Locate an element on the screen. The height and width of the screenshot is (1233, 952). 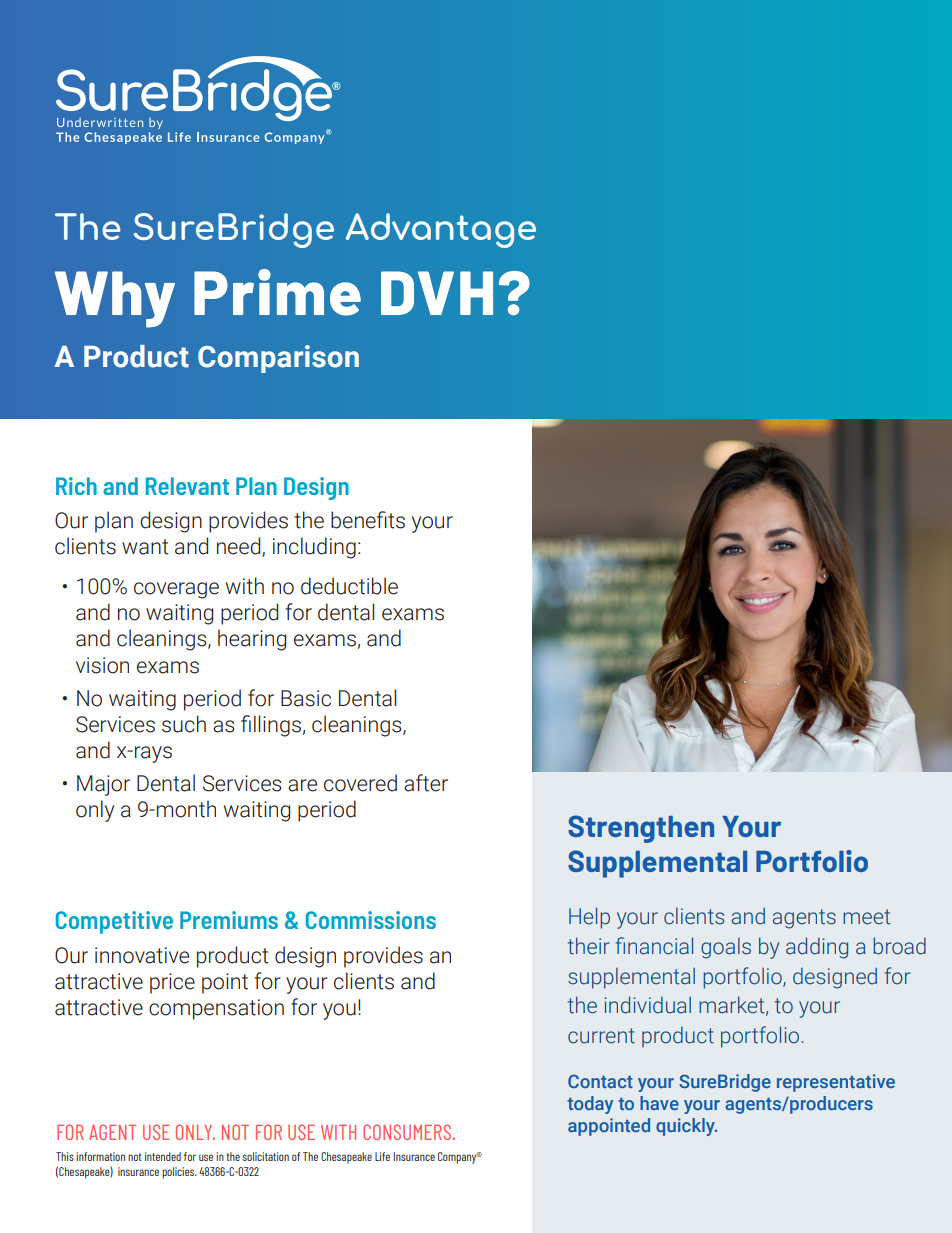
want is located at coordinates (145, 547).
